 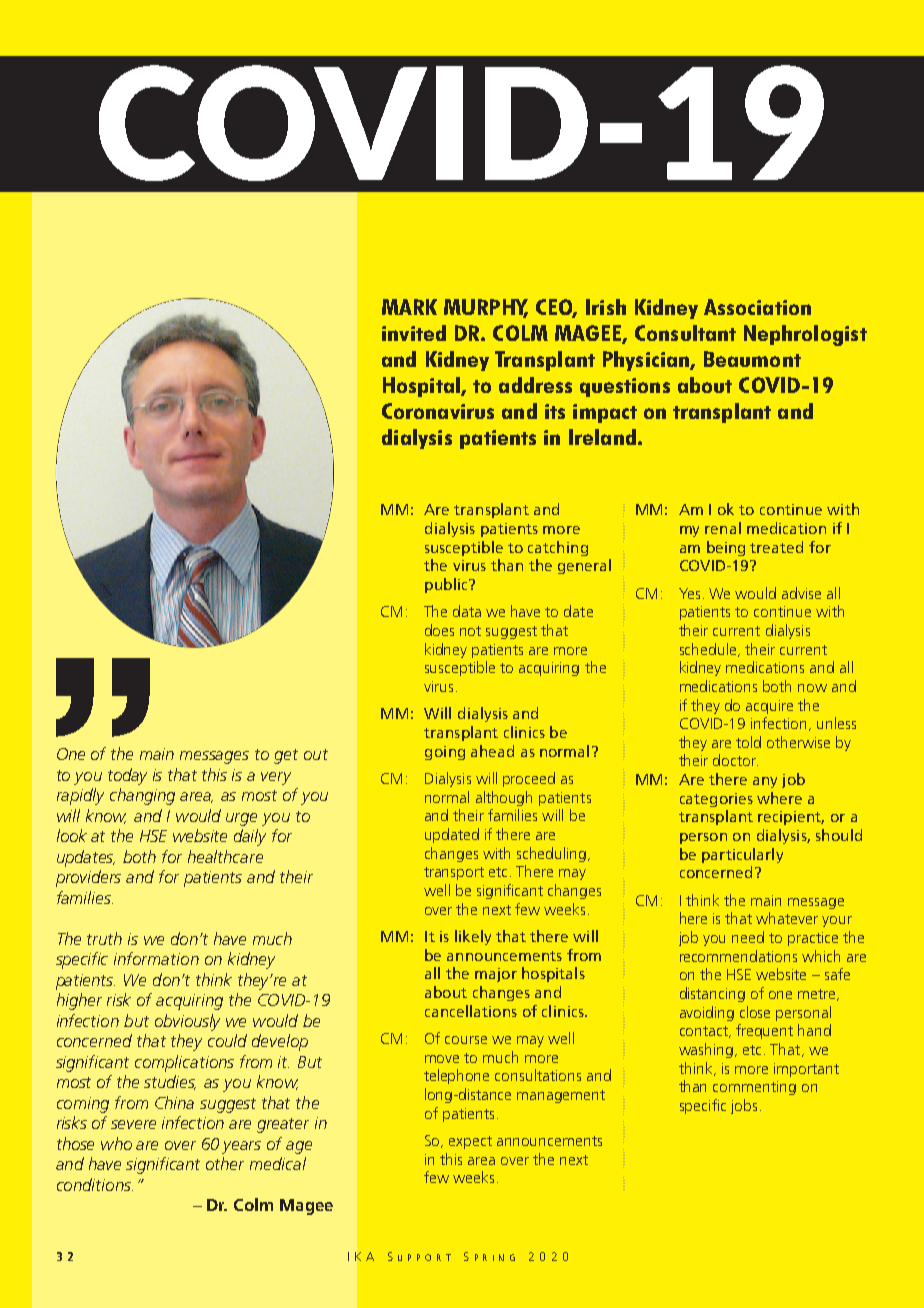 I want to click on invited, so click(x=414, y=333).
